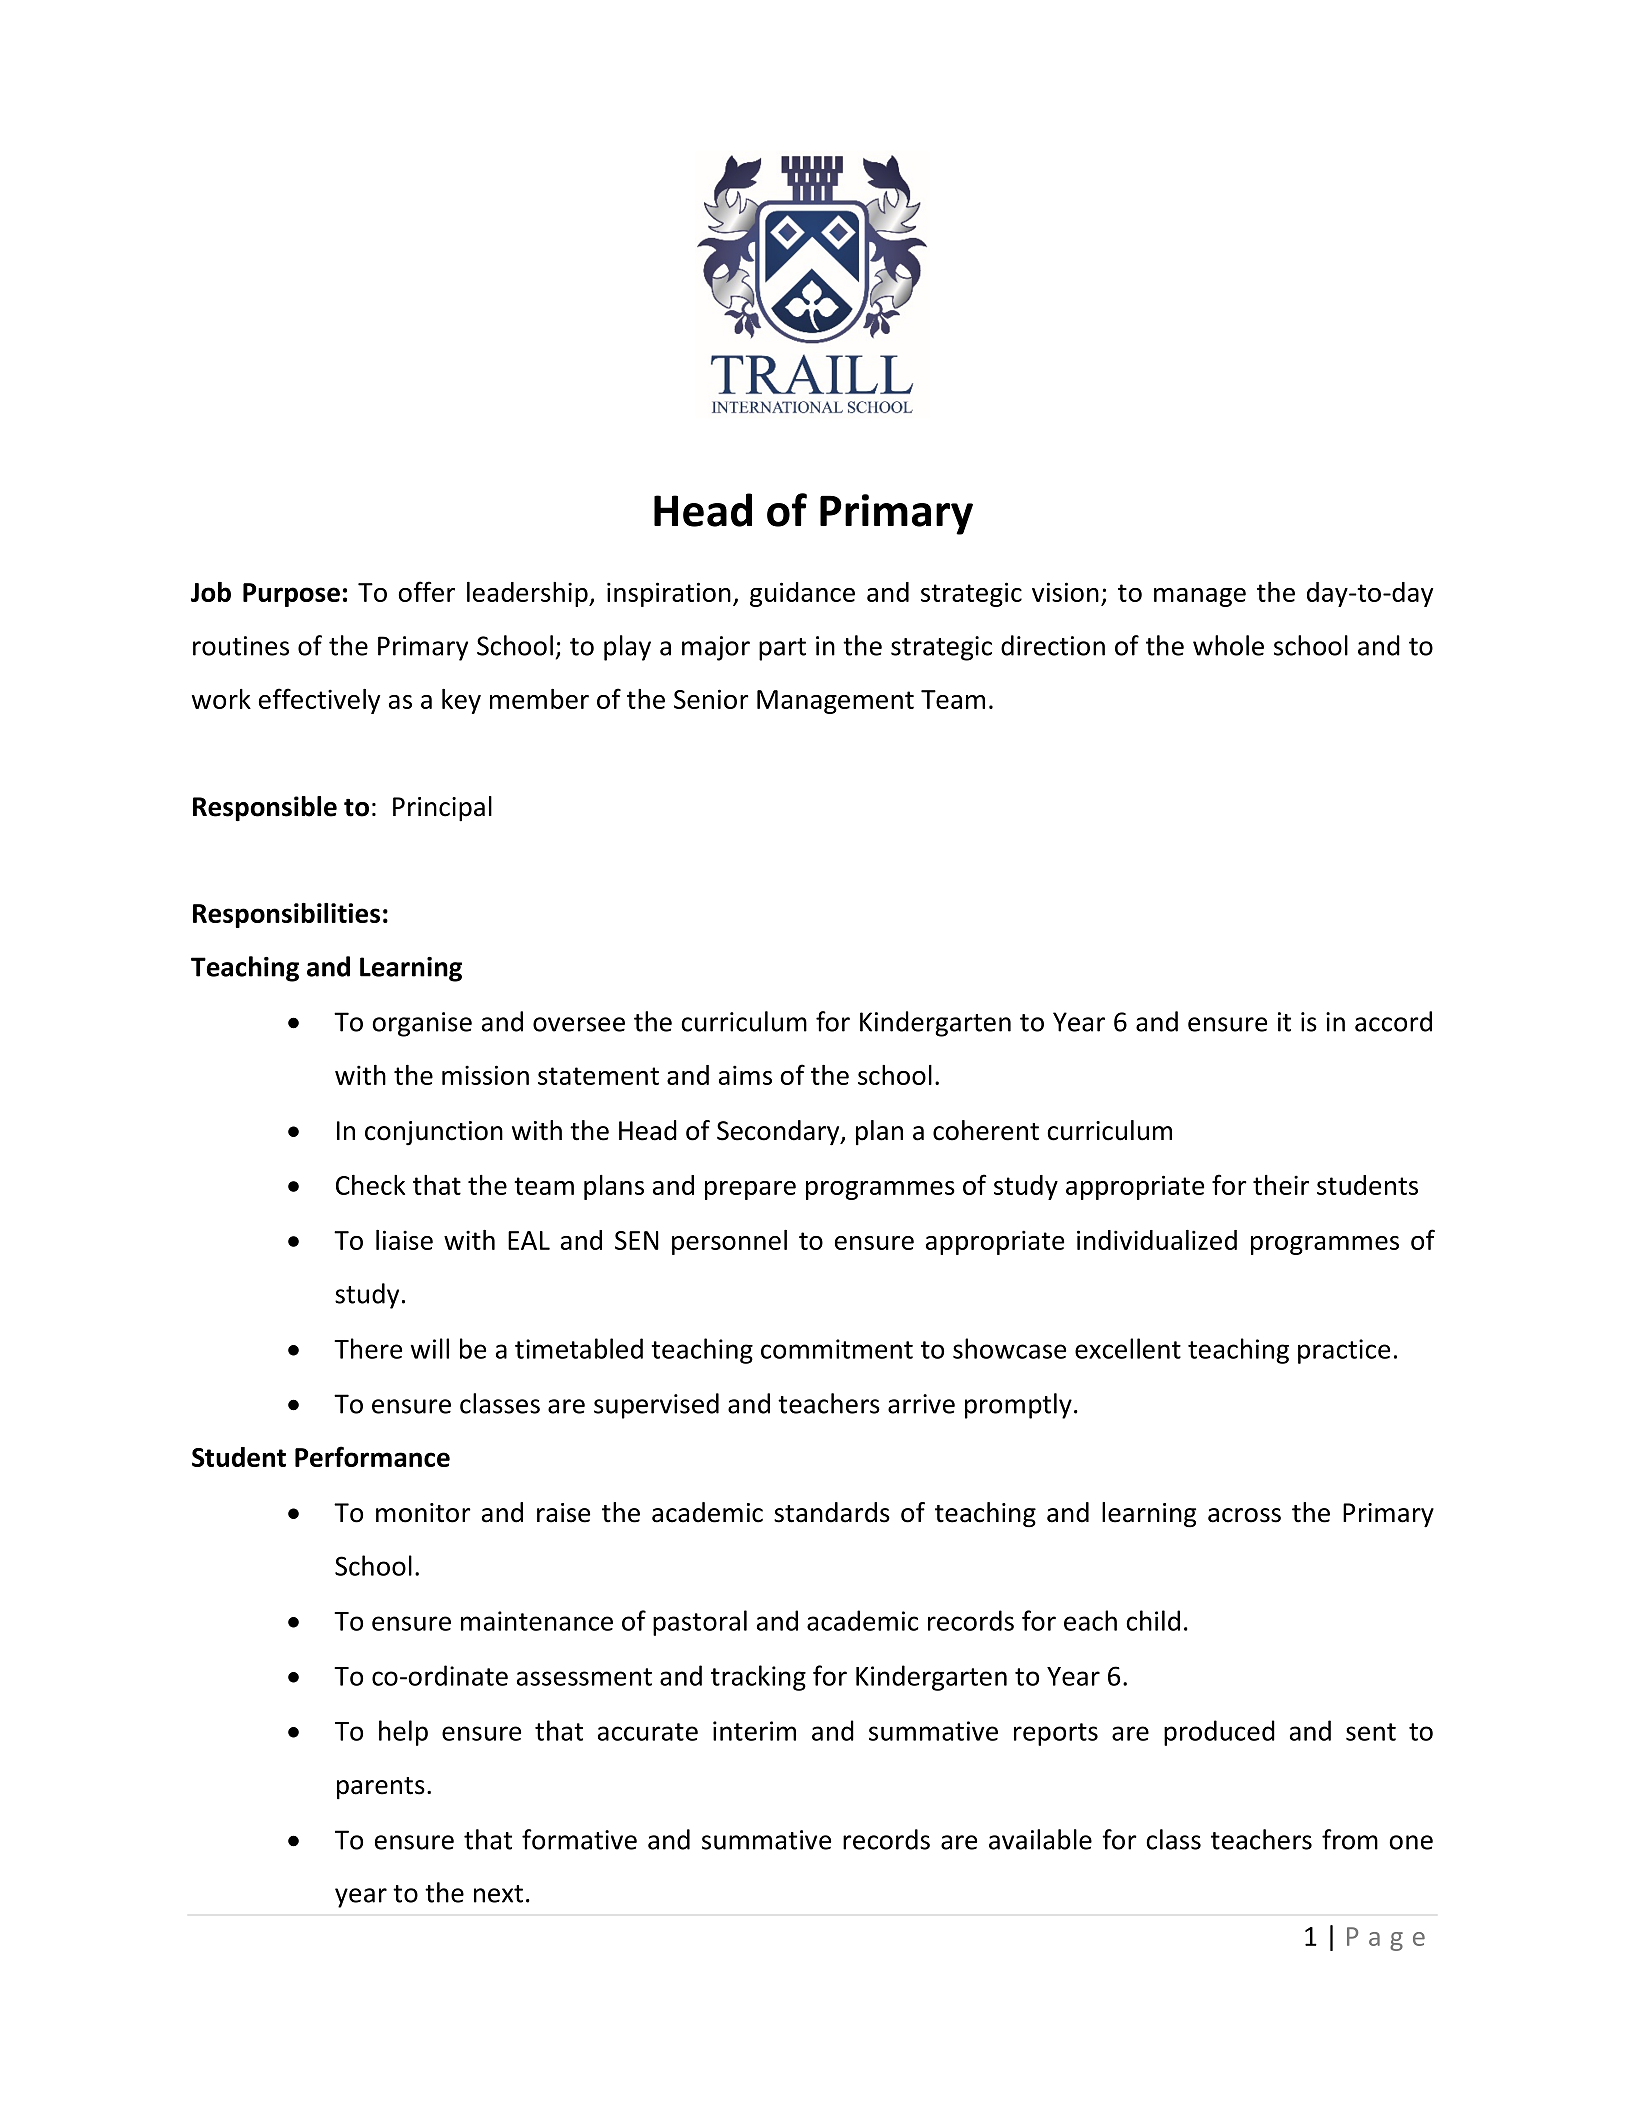 The image size is (1625, 2103). I want to click on part, so click(782, 649).
